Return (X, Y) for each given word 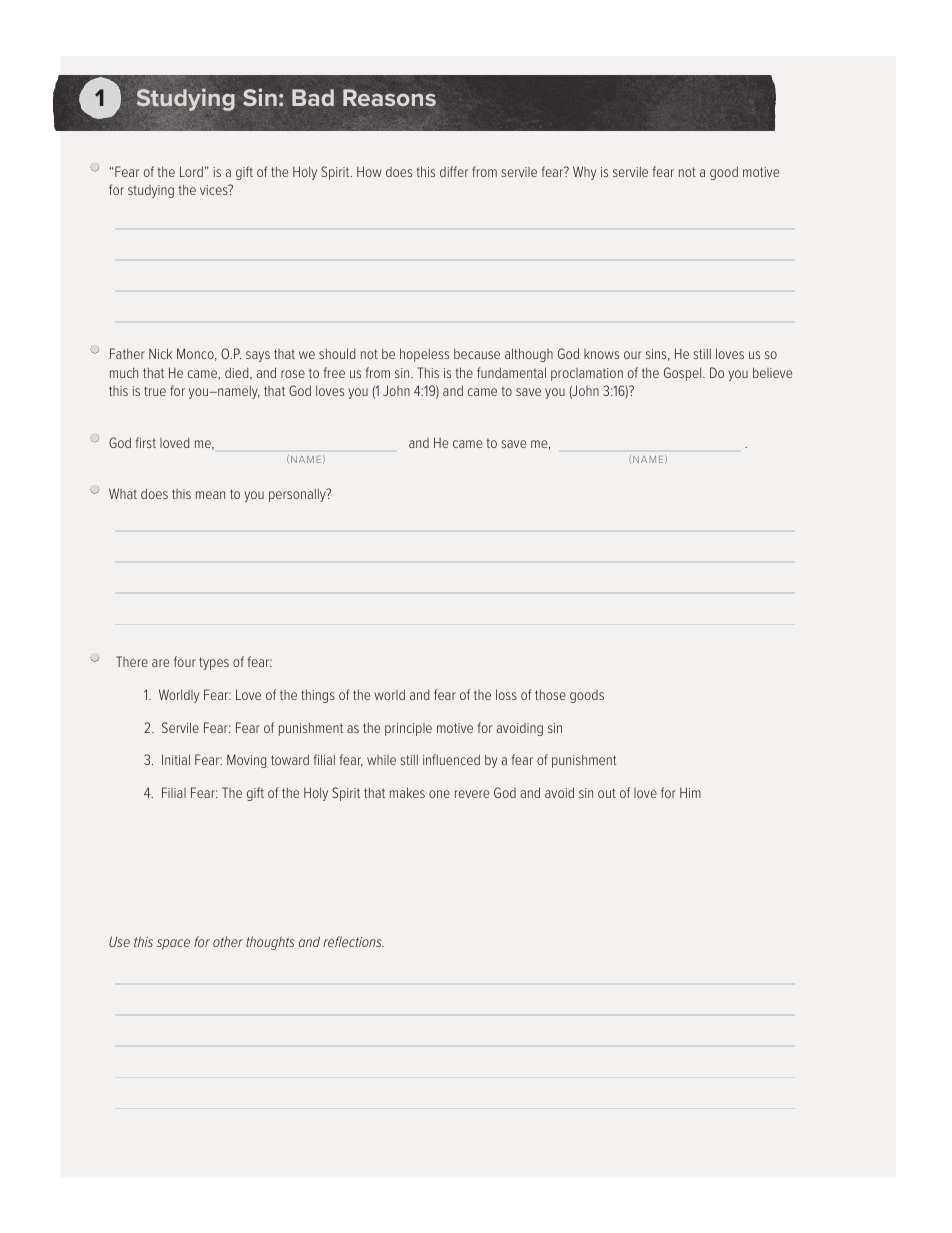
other (228, 941)
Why (584, 173)
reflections (353, 941)
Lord (191, 171)
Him (690, 792)
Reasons (389, 98)
